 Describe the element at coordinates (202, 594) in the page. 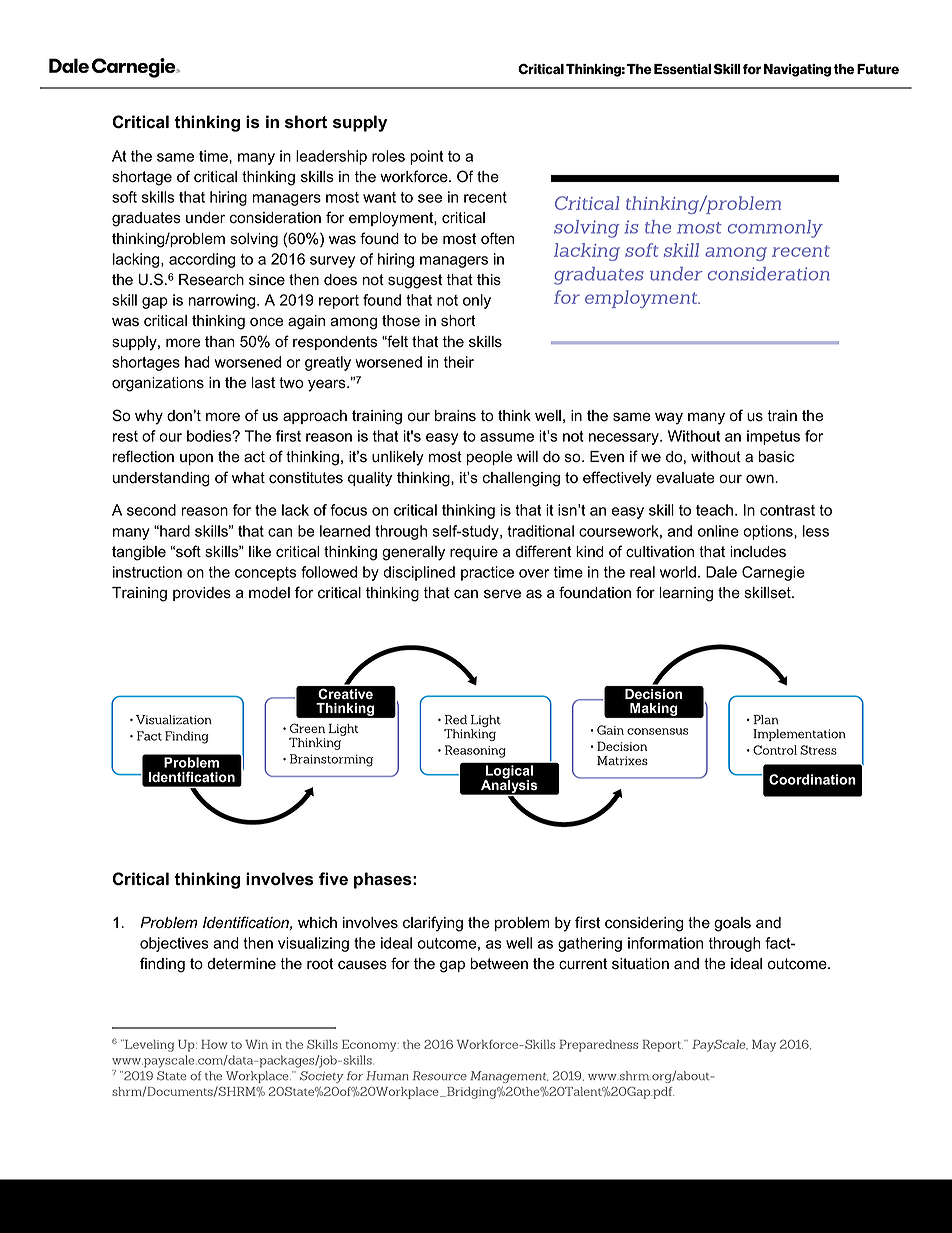

I see `provides` at that location.
